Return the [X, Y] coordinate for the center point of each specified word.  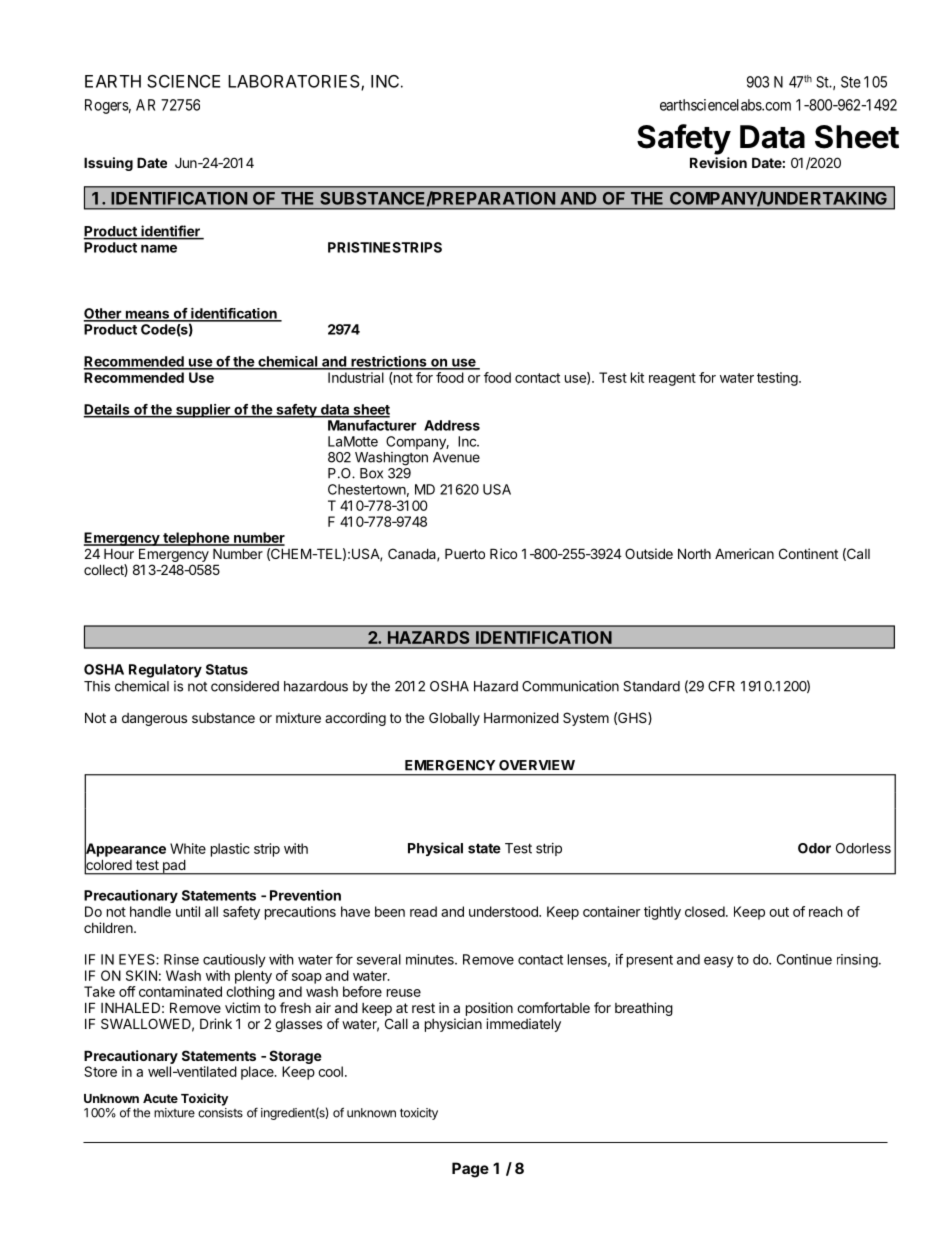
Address [452, 425]
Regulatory [165, 671]
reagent [672, 379]
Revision [718, 162]
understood [504, 911]
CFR [721, 686]
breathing [644, 1009]
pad [173, 867]
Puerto [465, 553]
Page [470, 1170]
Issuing [108, 164]
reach [826, 911]
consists [220, 1113]
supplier [203, 411]
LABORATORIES [295, 82]
